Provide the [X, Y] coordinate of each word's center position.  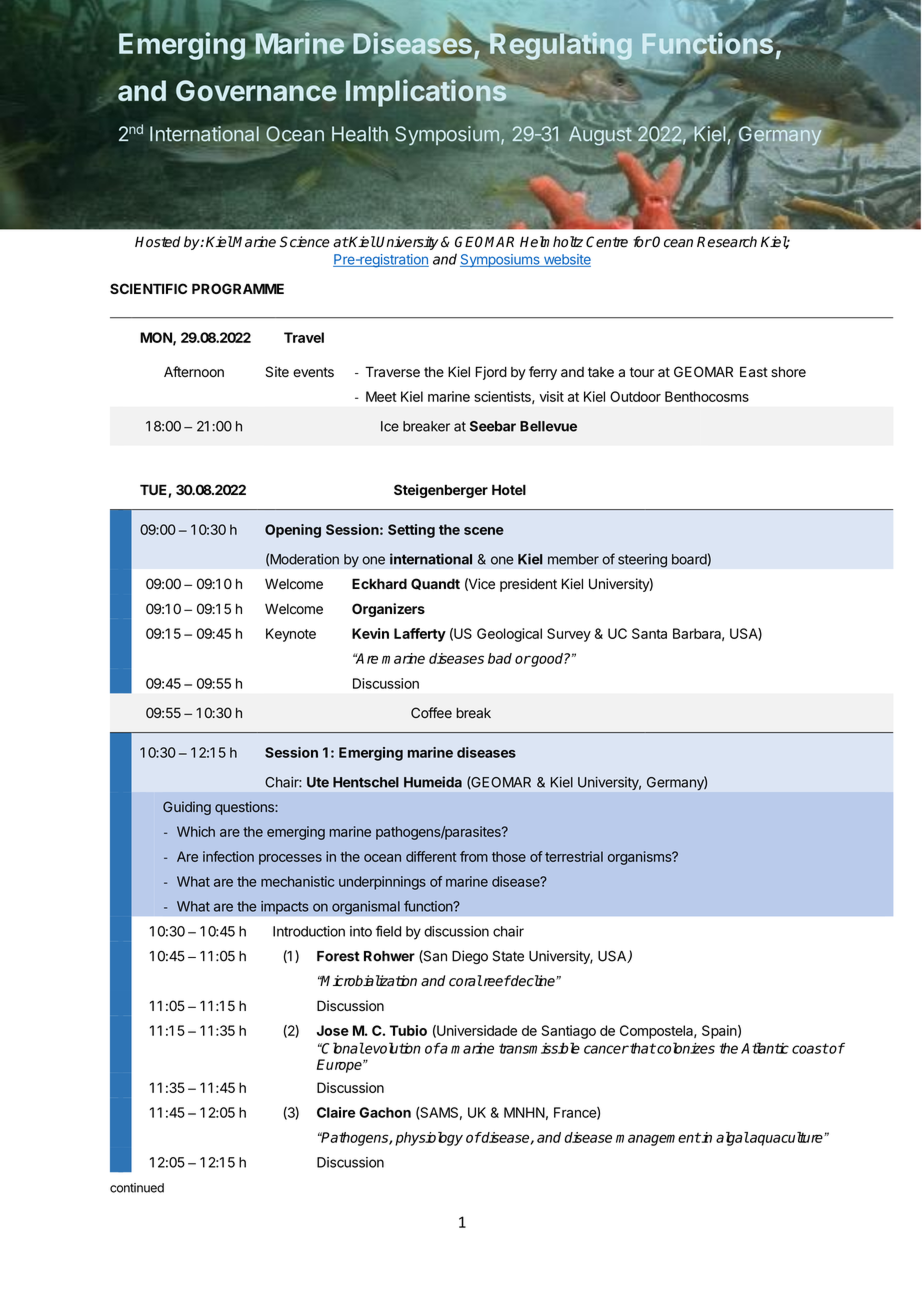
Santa [649, 633]
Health [360, 134]
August [600, 135]
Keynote [291, 635]
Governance [256, 91]
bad [500, 658]
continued [137, 1188]
